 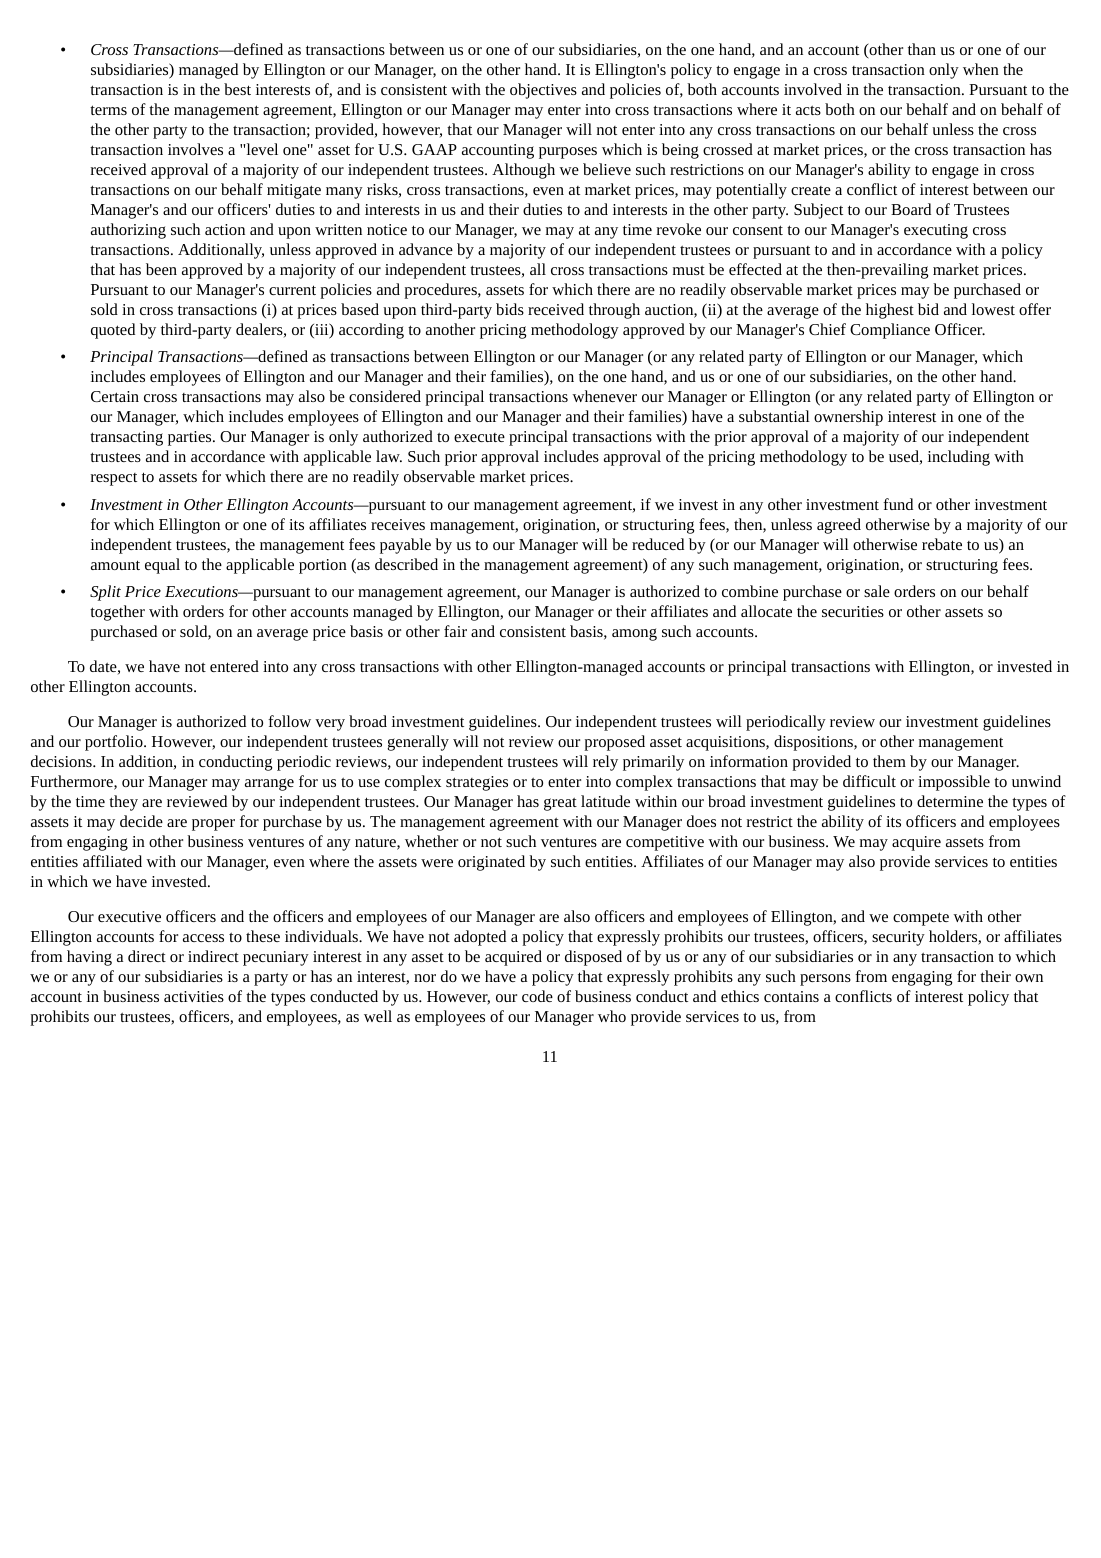 I want to click on rebate, so click(x=942, y=544).
